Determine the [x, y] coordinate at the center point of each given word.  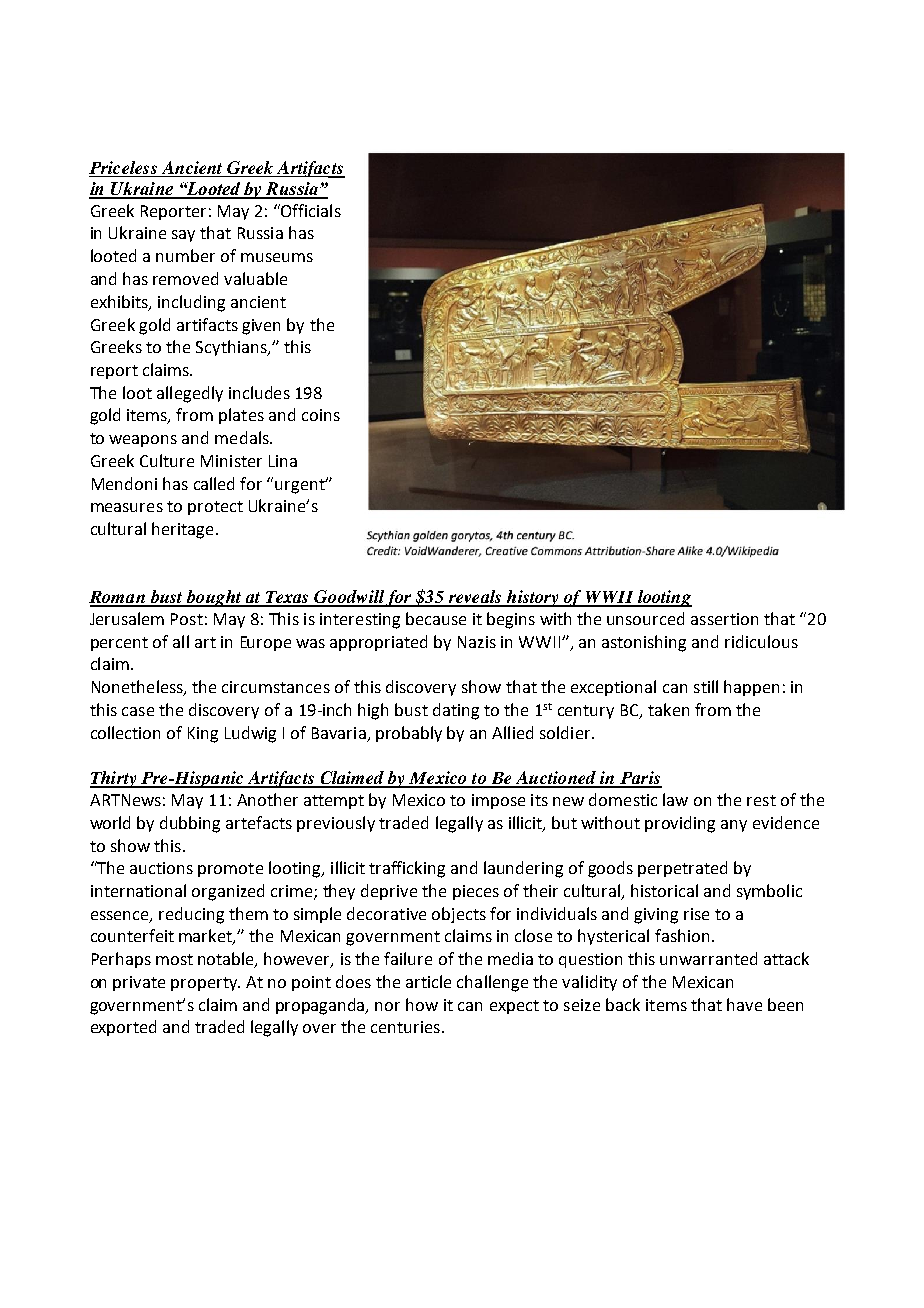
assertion [724, 619]
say [183, 236]
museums [277, 257]
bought [214, 598]
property [205, 984]
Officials [310, 210]
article [428, 981]
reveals [475, 598]
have [744, 1004]
